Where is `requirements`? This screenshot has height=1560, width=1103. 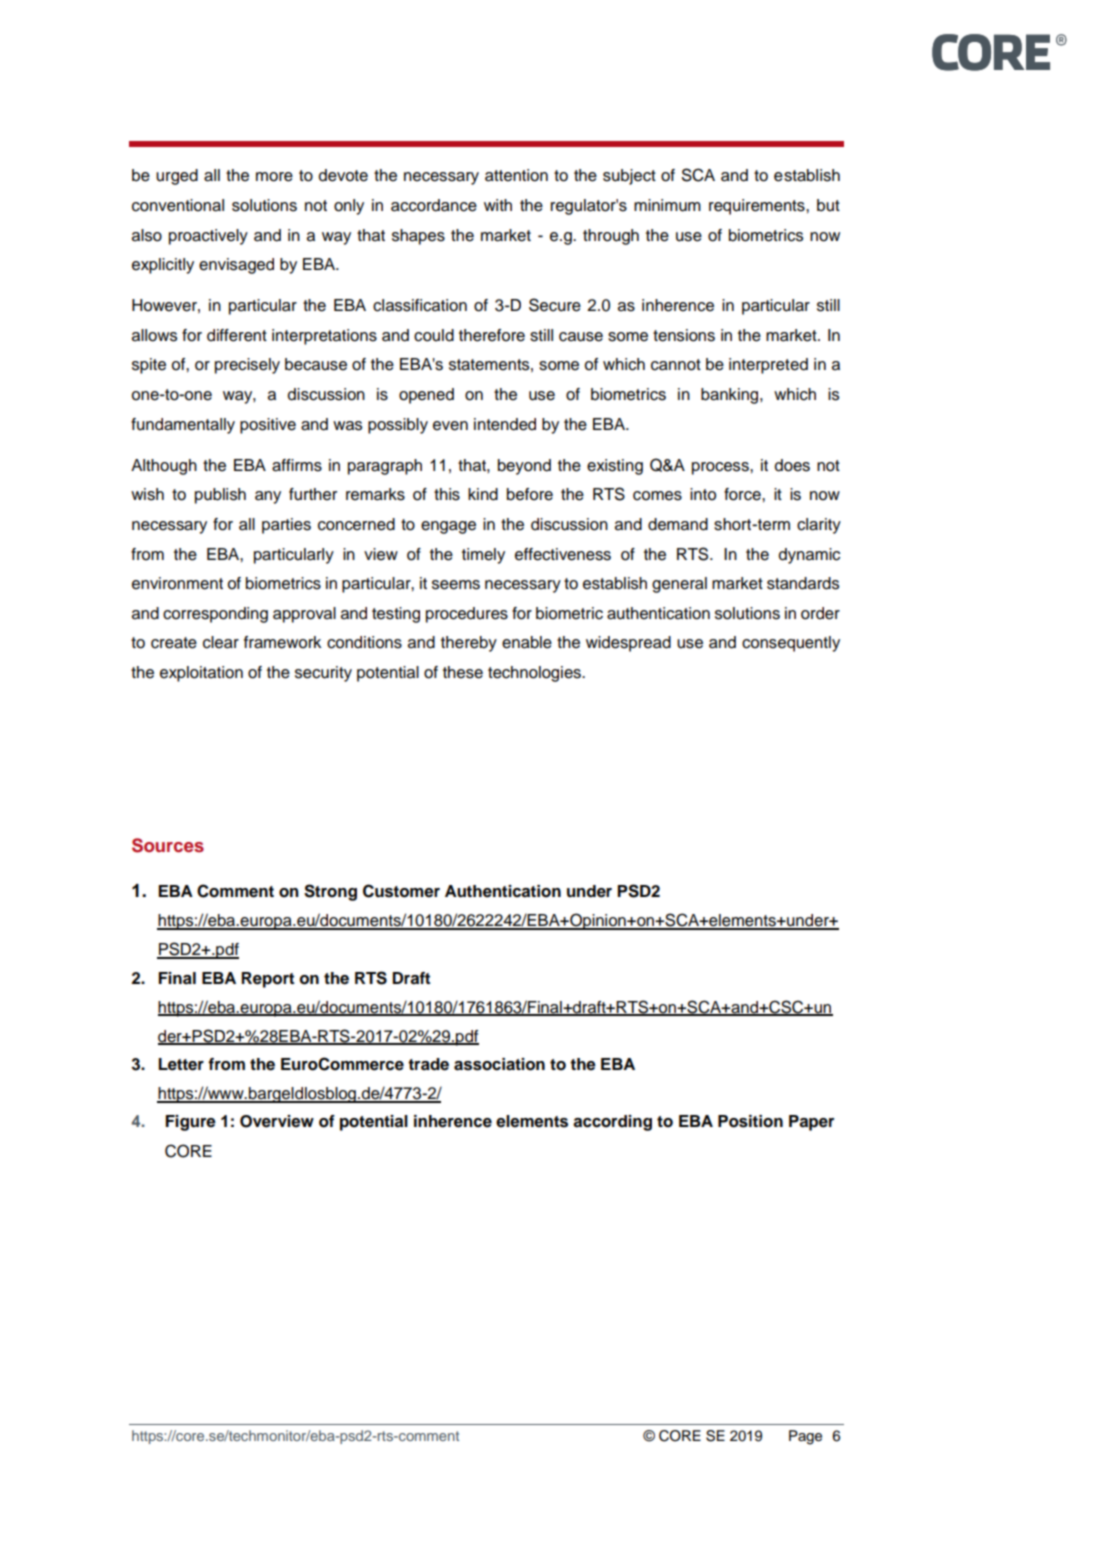 requirements is located at coordinates (758, 207).
